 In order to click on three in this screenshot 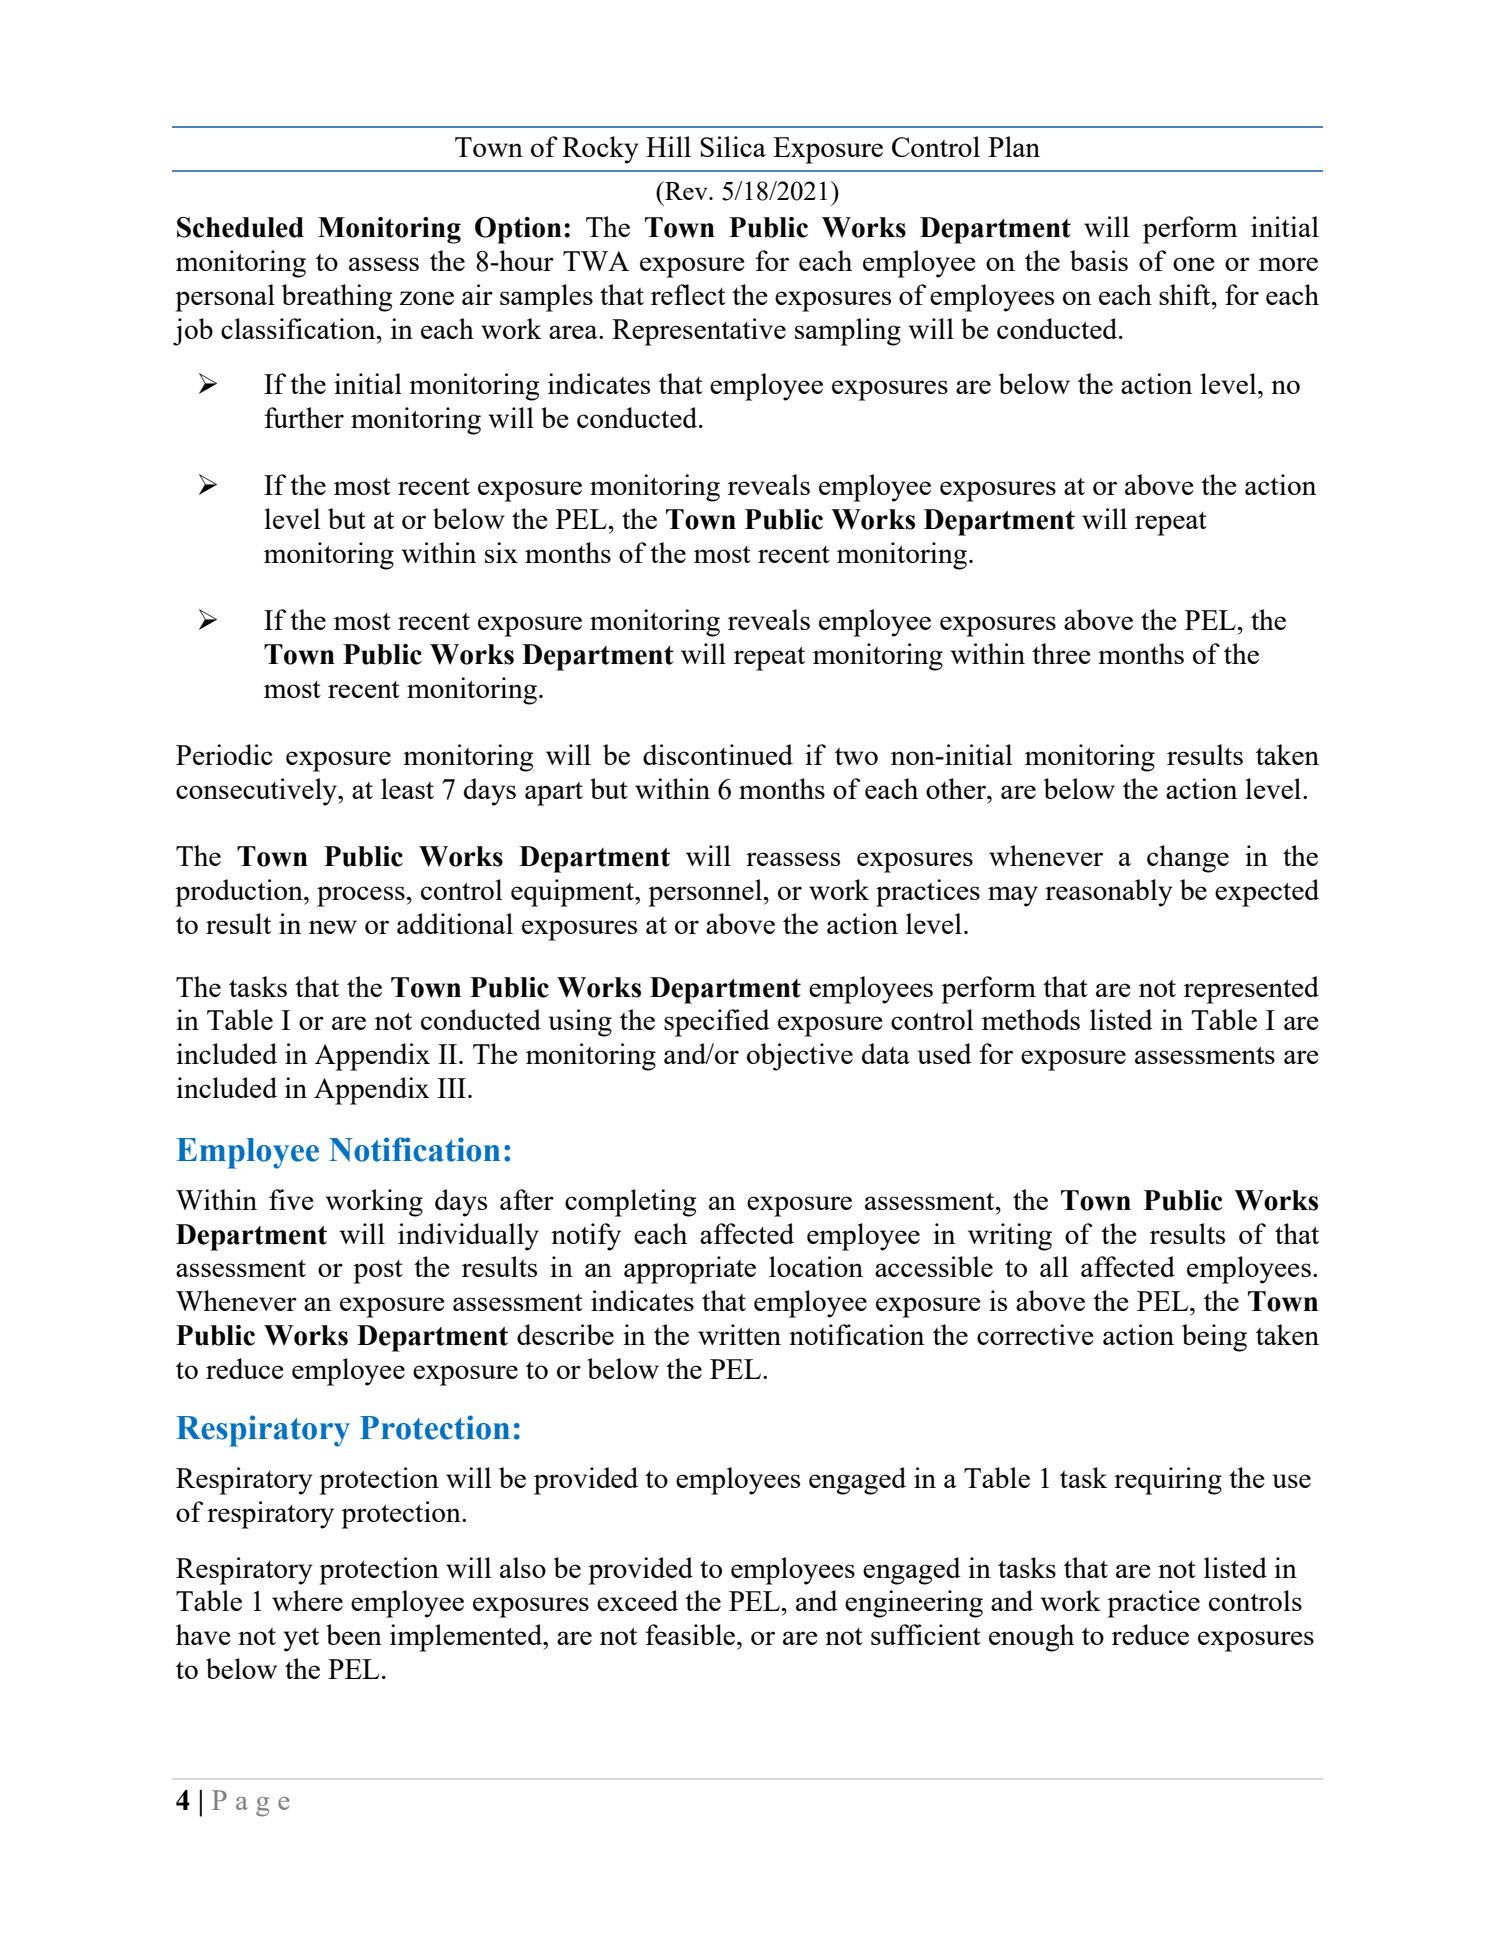, I will do `click(1061, 653)`.
